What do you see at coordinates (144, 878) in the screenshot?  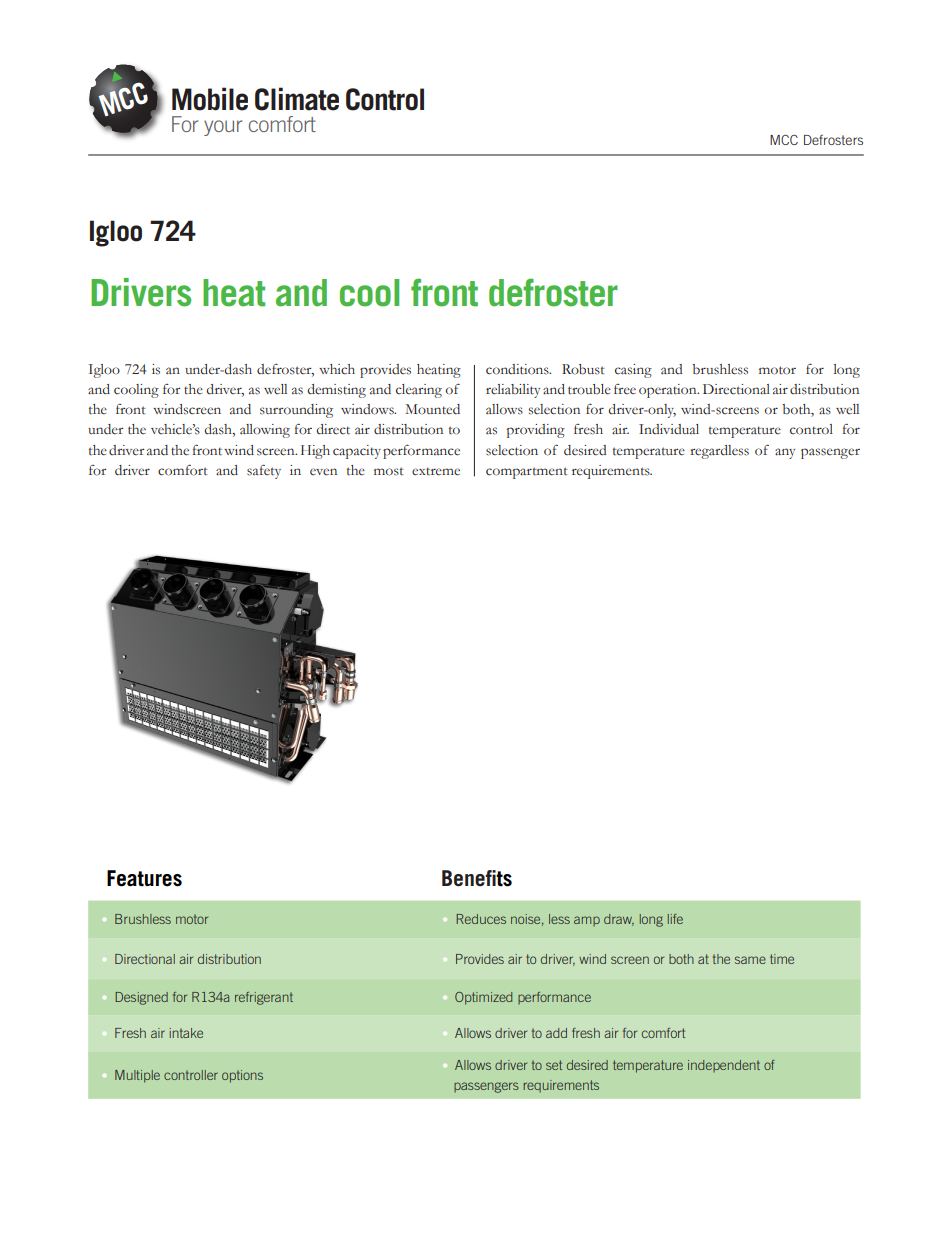 I see `Features` at bounding box center [144, 878].
